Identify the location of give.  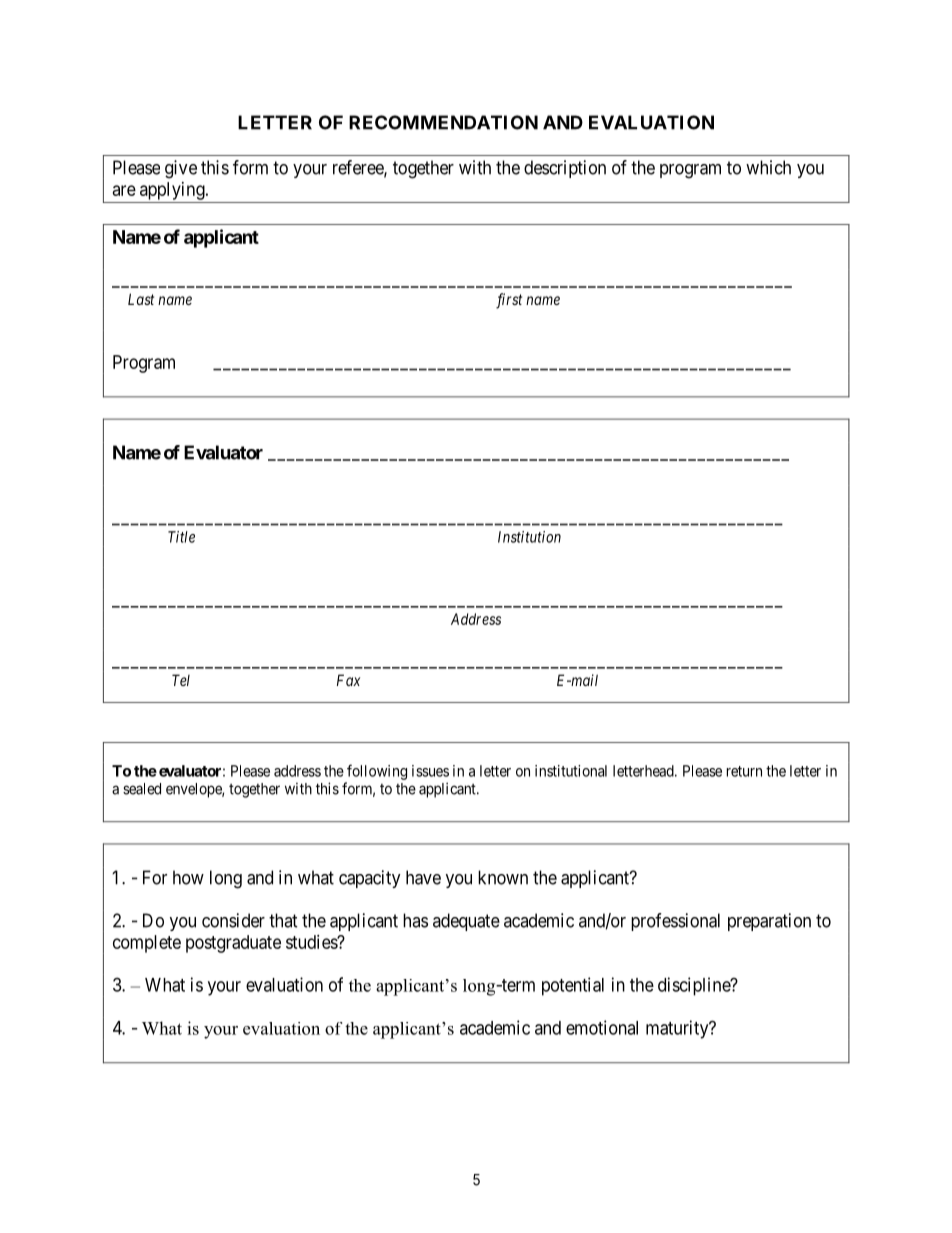
(181, 169).
